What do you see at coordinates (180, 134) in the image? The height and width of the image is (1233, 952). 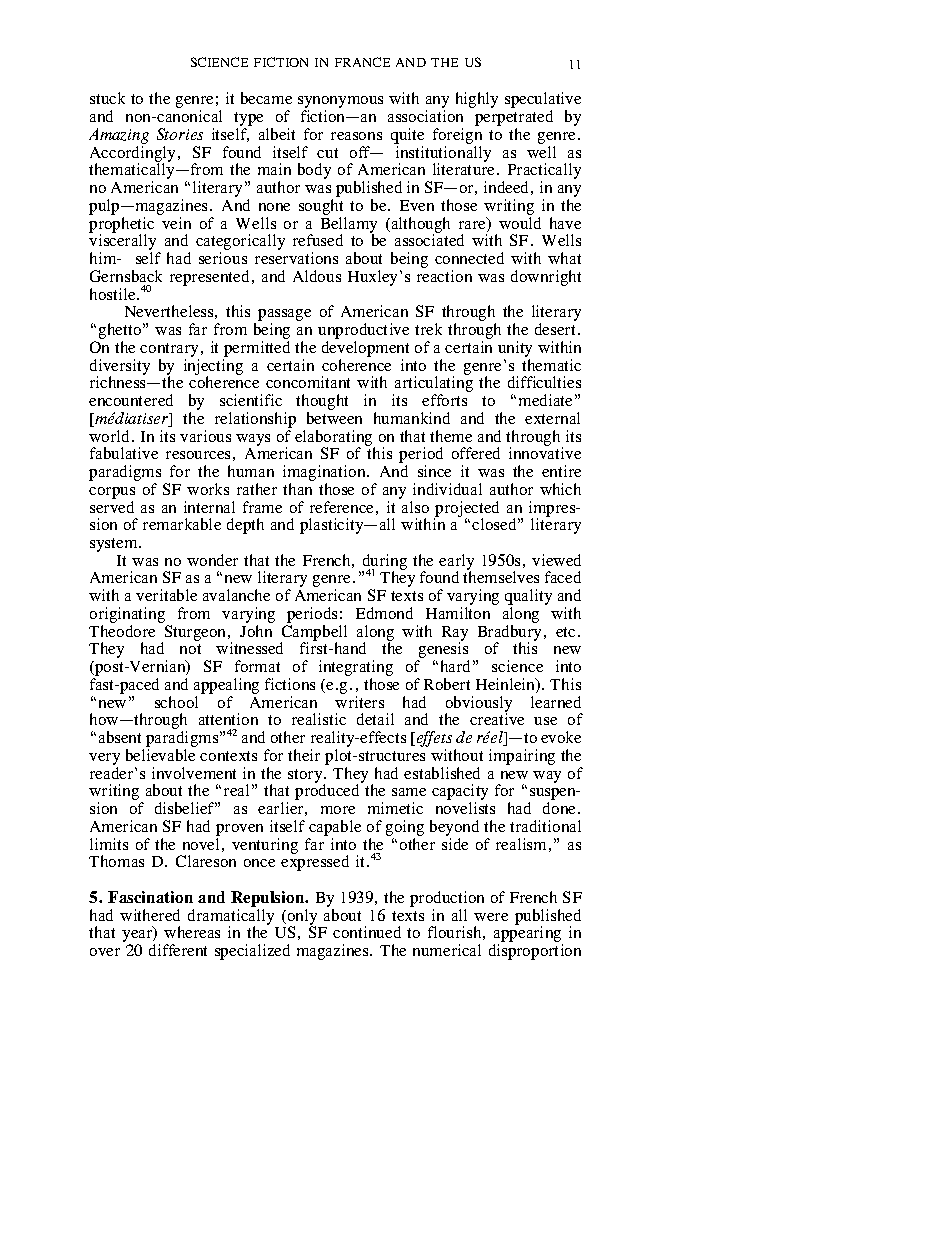 I see `Stories` at bounding box center [180, 134].
